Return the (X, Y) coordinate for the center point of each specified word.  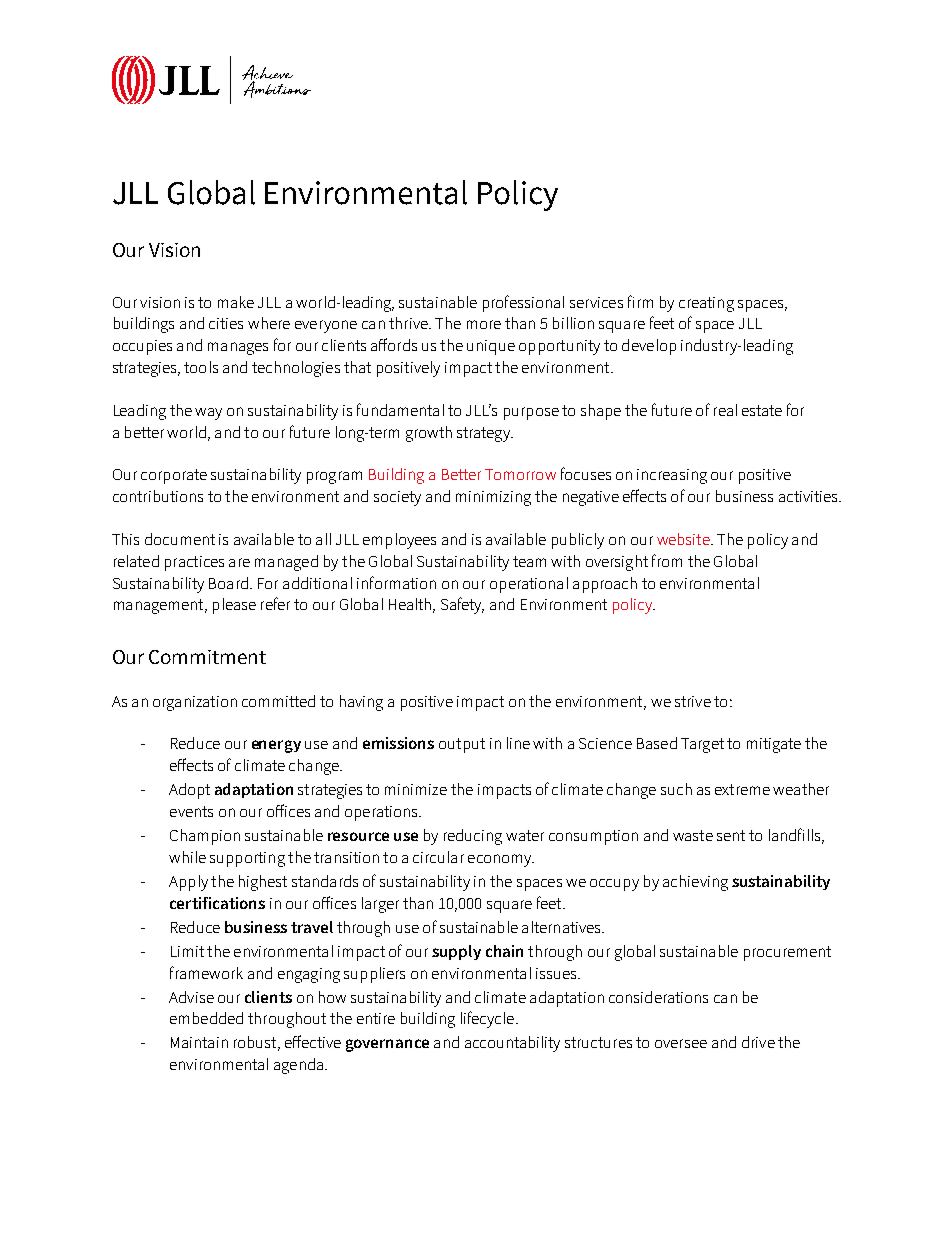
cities (226, 323)
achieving (695, 883)
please (234, 606)
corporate (174, 476)
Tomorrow (520, 474)
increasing (672, 476)
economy (501, 860)
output (462, 745)
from (667, 560)
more (484, 324)
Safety (462, 605)
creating (706, 304)
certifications (217, 903)
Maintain (199, 1042)
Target (702, 745)
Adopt (189, 791)
